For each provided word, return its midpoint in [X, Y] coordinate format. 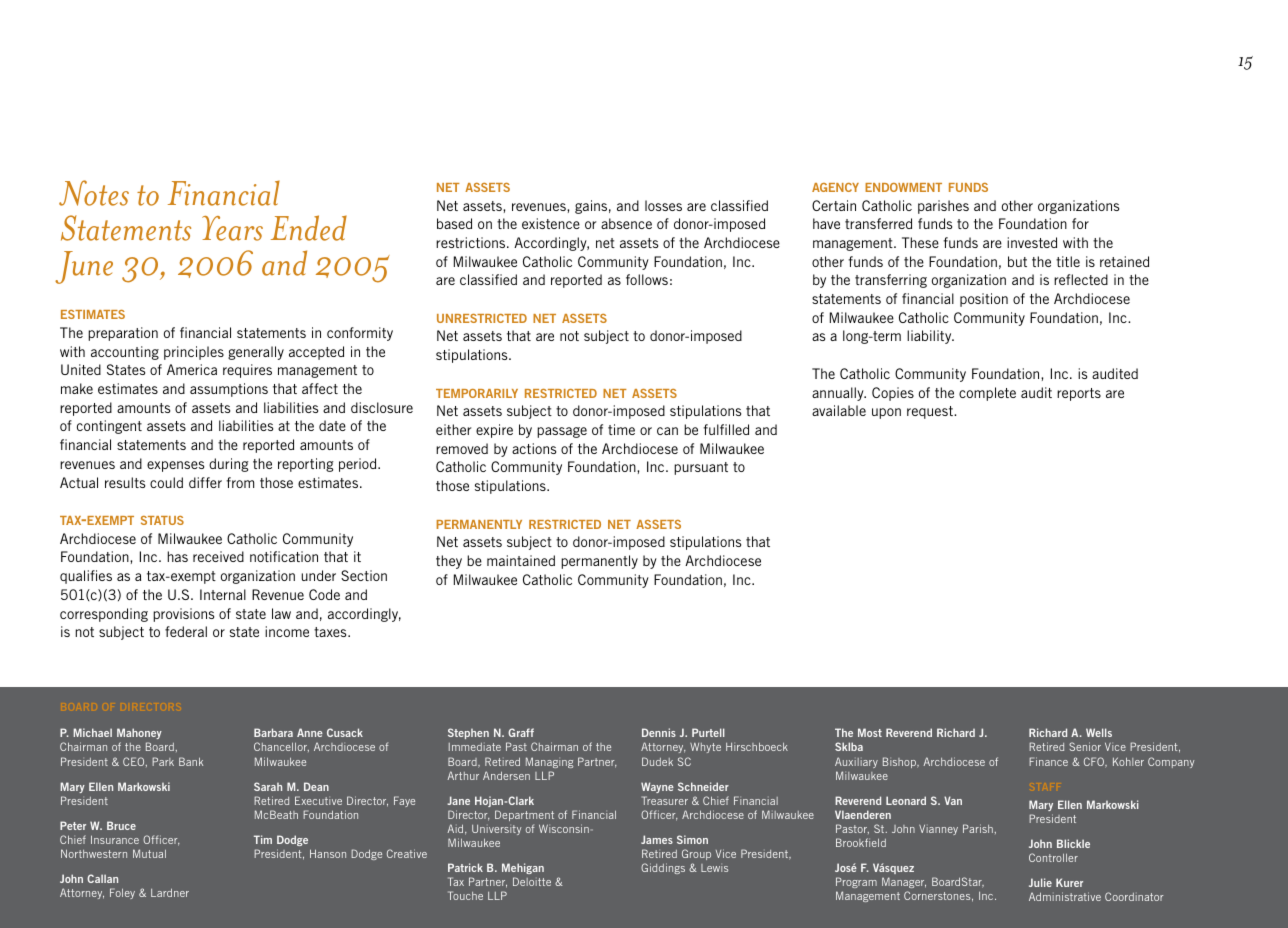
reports [1079, 394]
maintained [521, 560]
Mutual [149, 853]
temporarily [477, 393]
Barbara [273, 732]
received [218, 556]
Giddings [663, 868]
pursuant [701, 468]
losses [663, 205]
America [192, 369]
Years [232, 228]
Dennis [659, 732]
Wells [1099, 732]
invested [1032, 242]
